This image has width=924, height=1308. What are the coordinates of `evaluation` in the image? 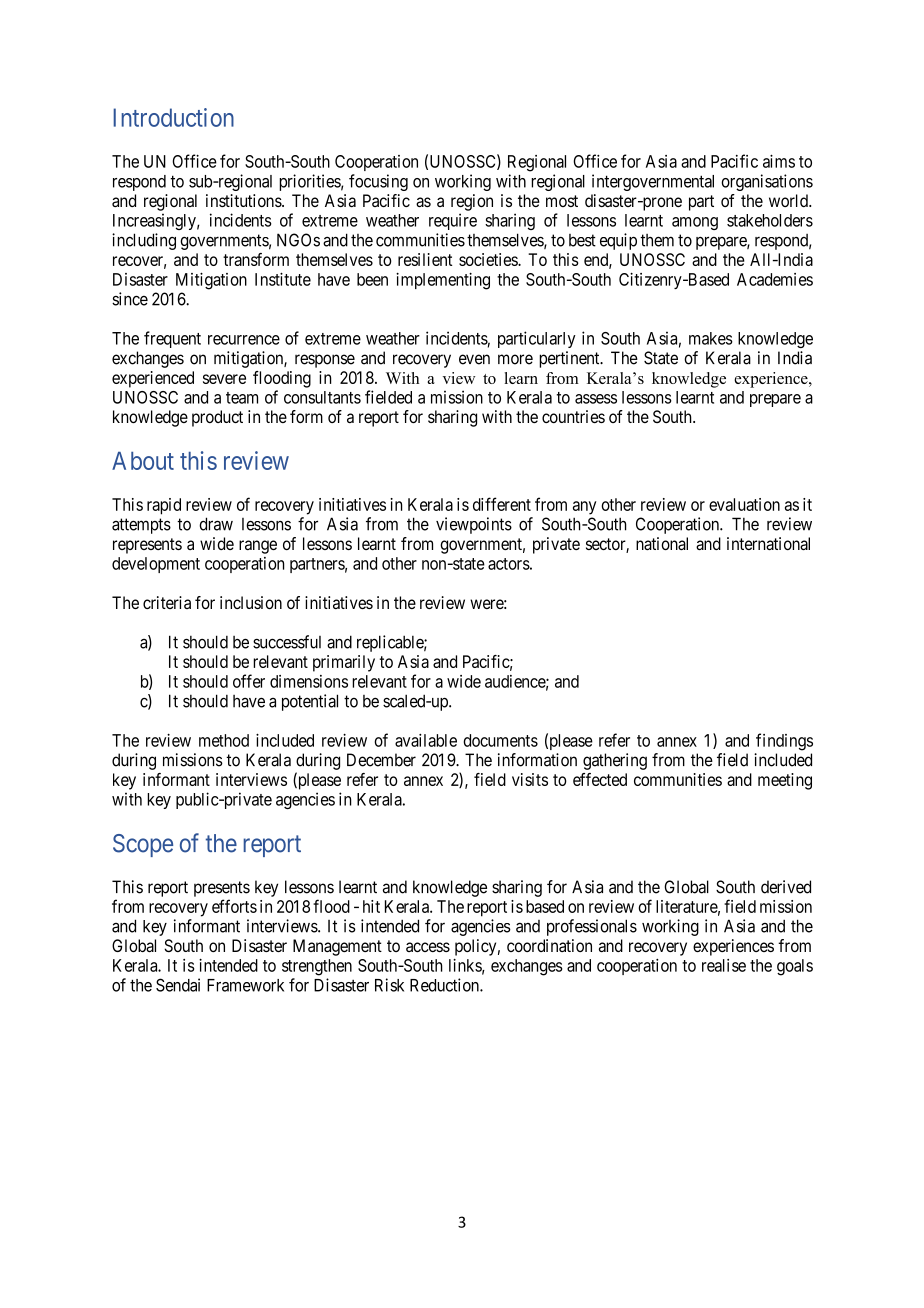 It's located at (744, 504).
